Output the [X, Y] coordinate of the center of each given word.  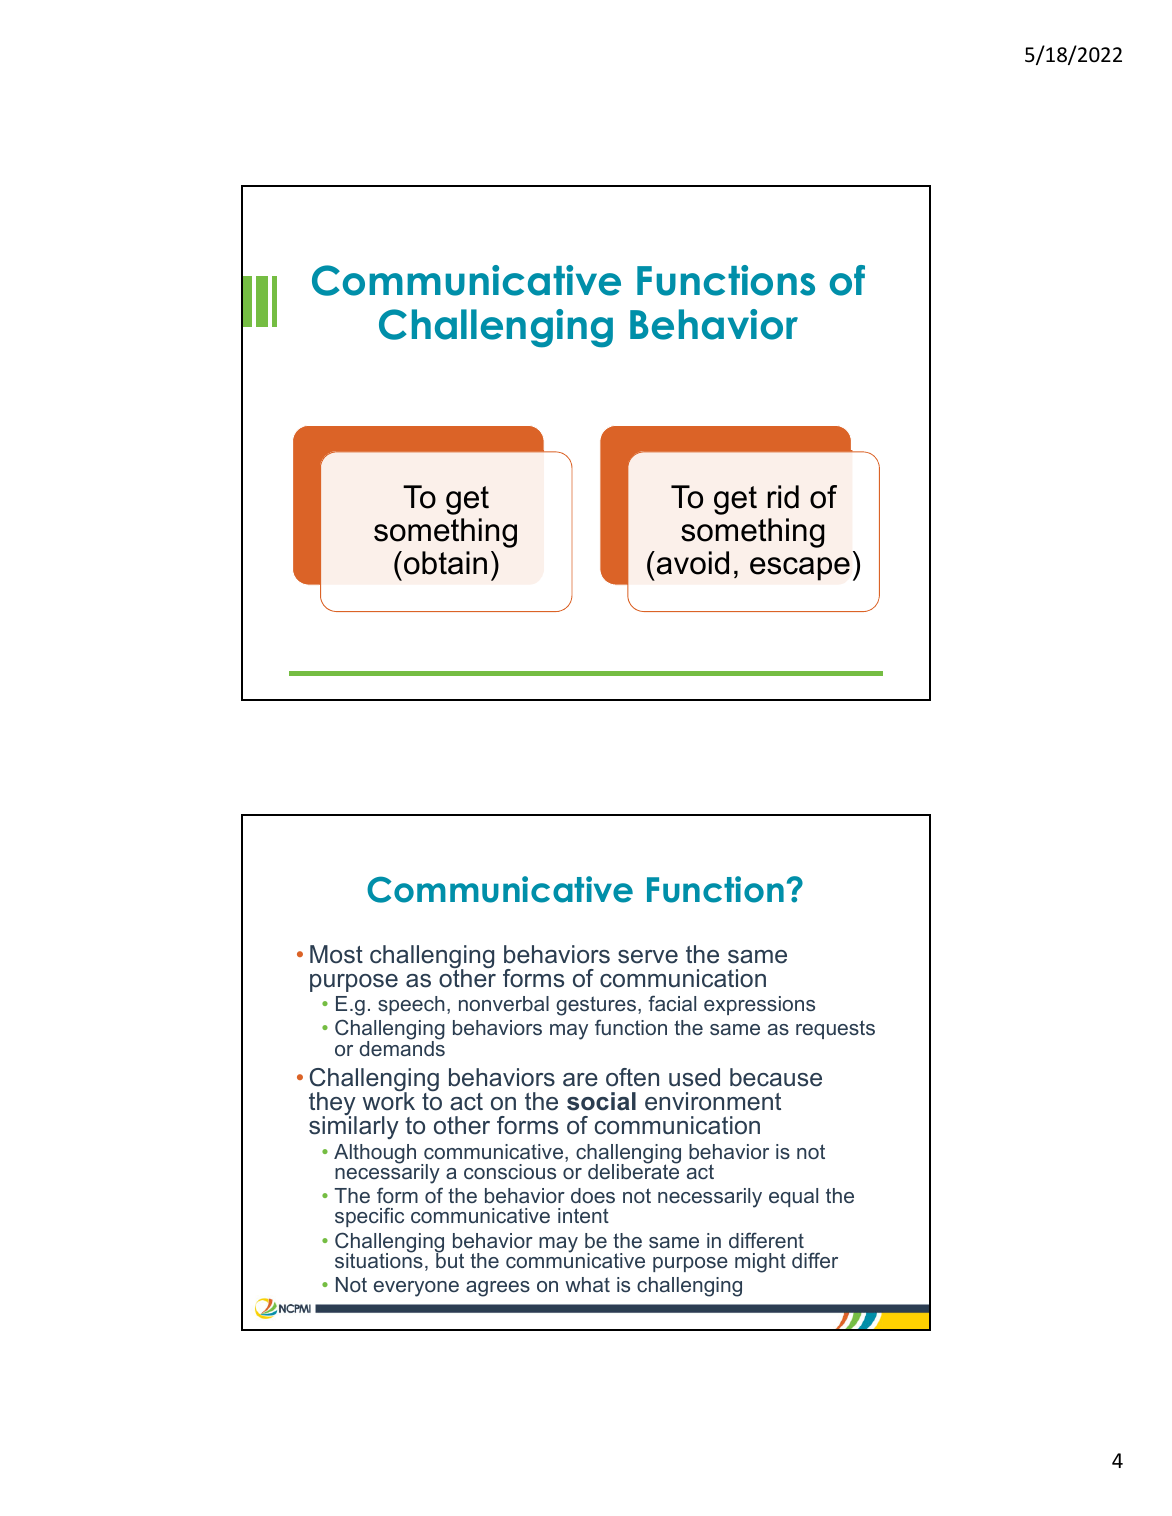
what [587, 1284]
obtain [445, 563]
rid [783, 497]
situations [379, 1259]
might [760, 1263]
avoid [693, 563]
